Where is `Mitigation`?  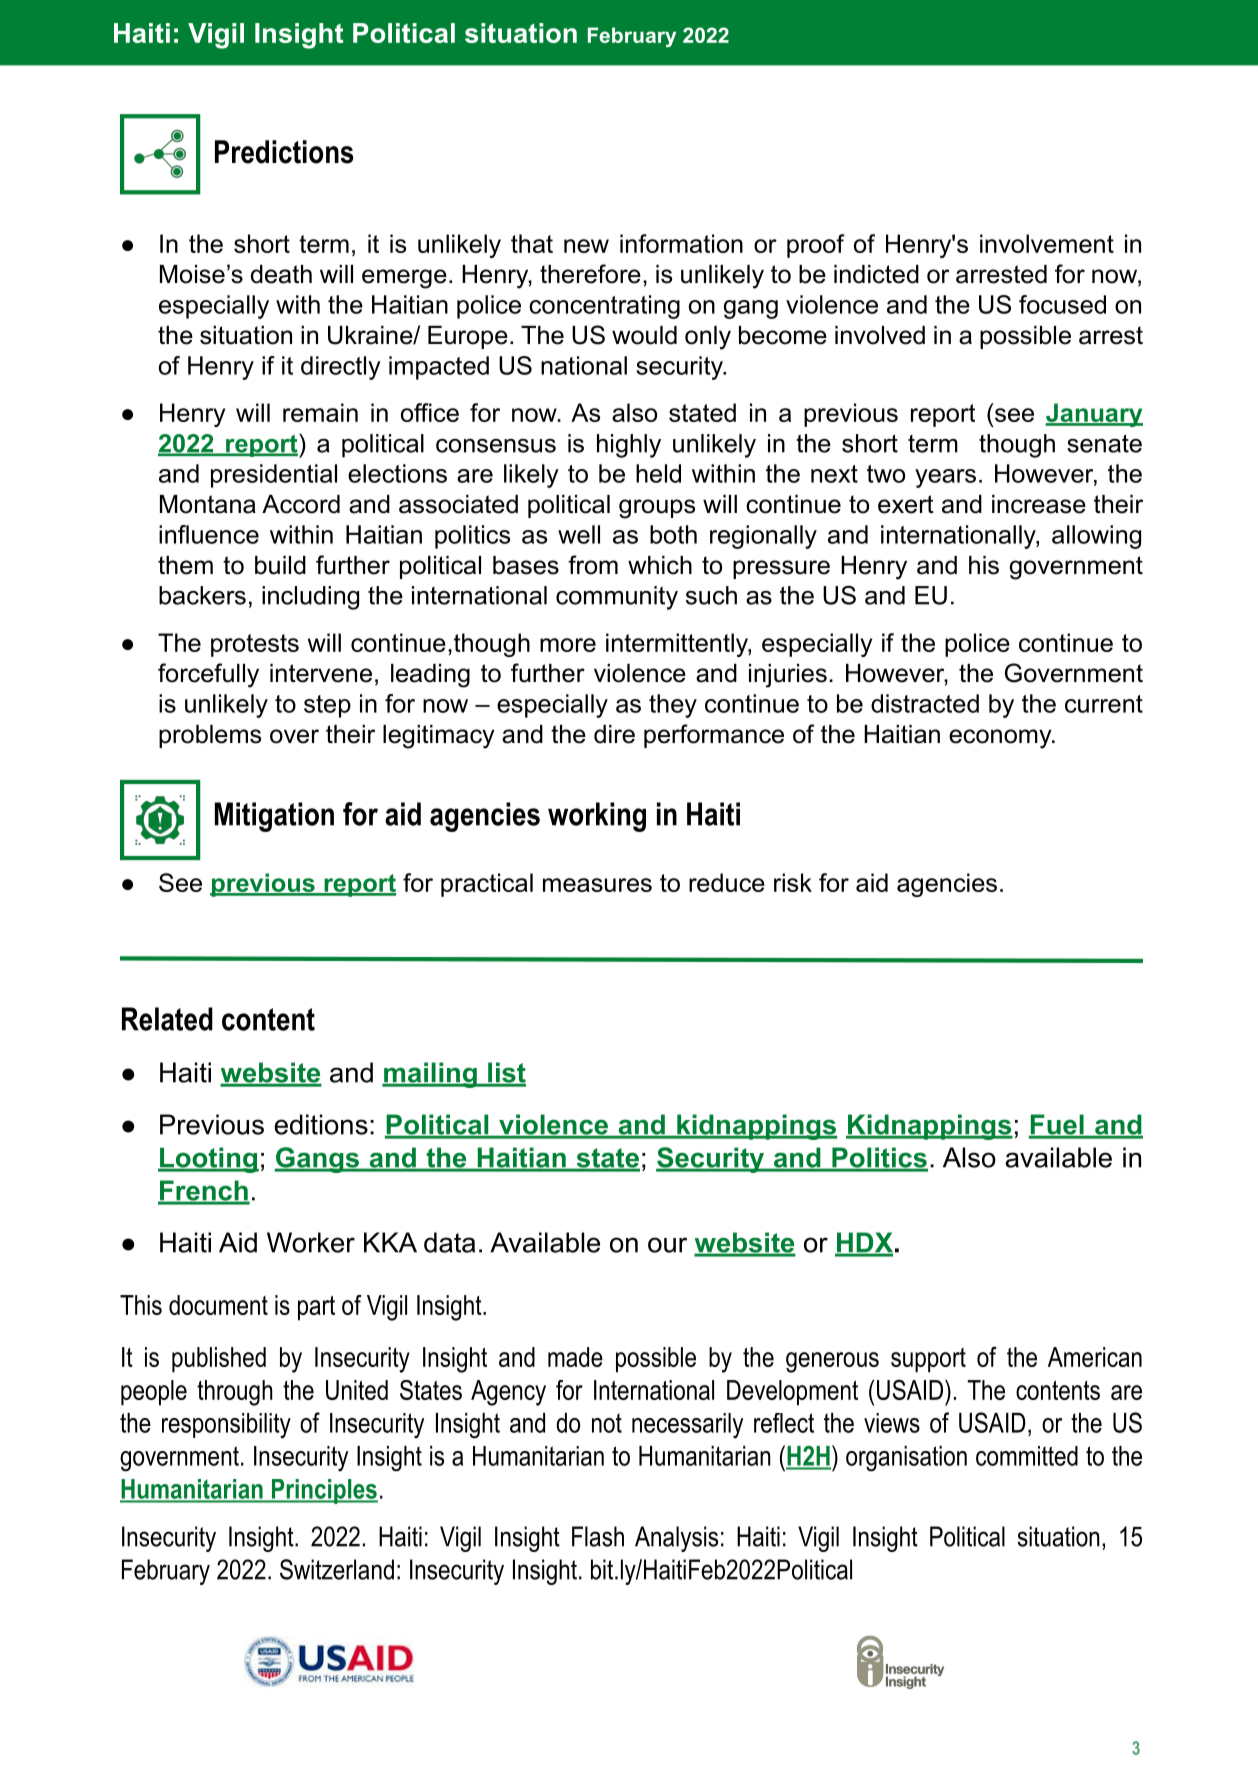 Mitigation is located at coordinates (274, 817).
